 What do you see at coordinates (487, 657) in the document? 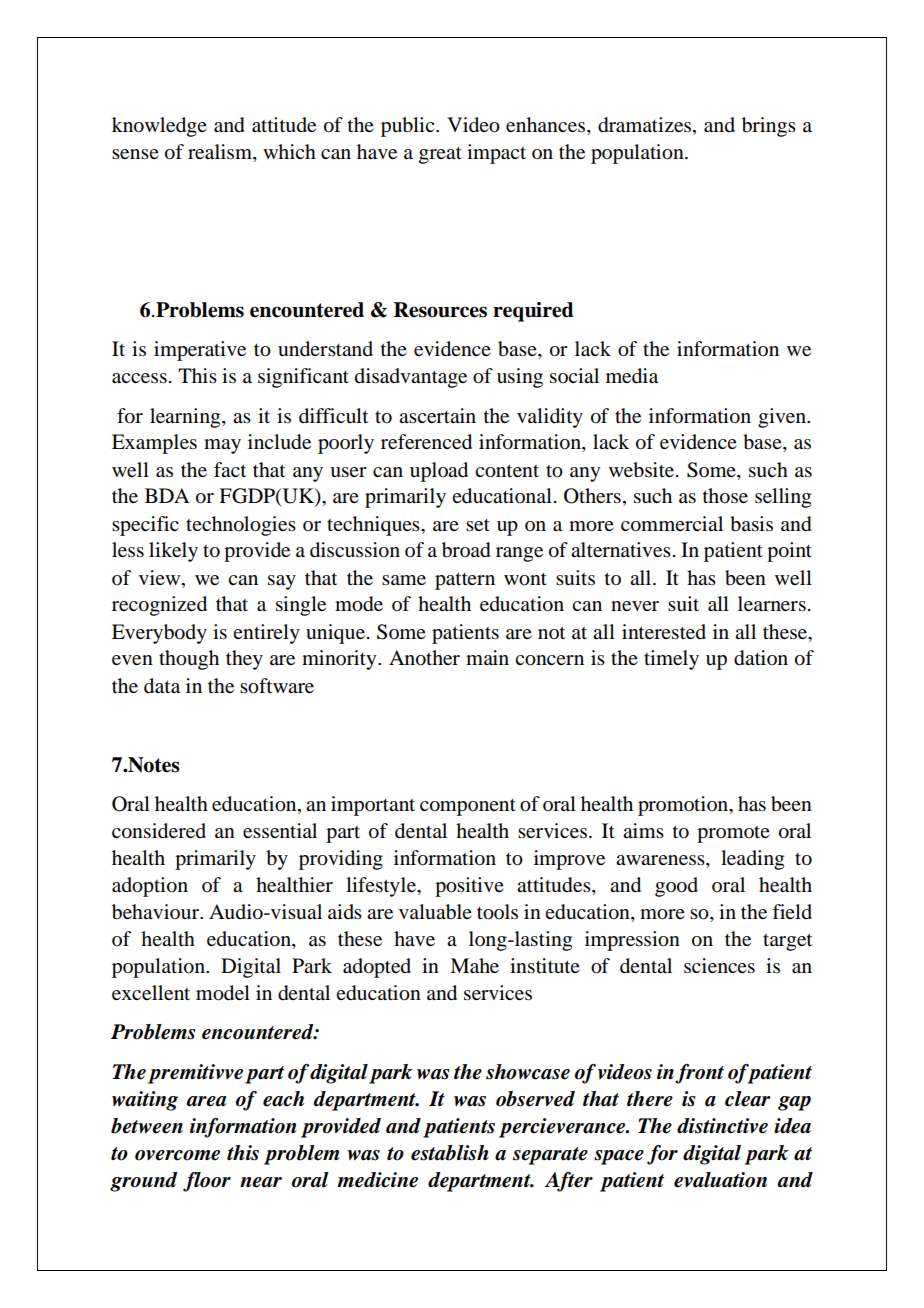
I see `main` at bounding box center [487, 657].
